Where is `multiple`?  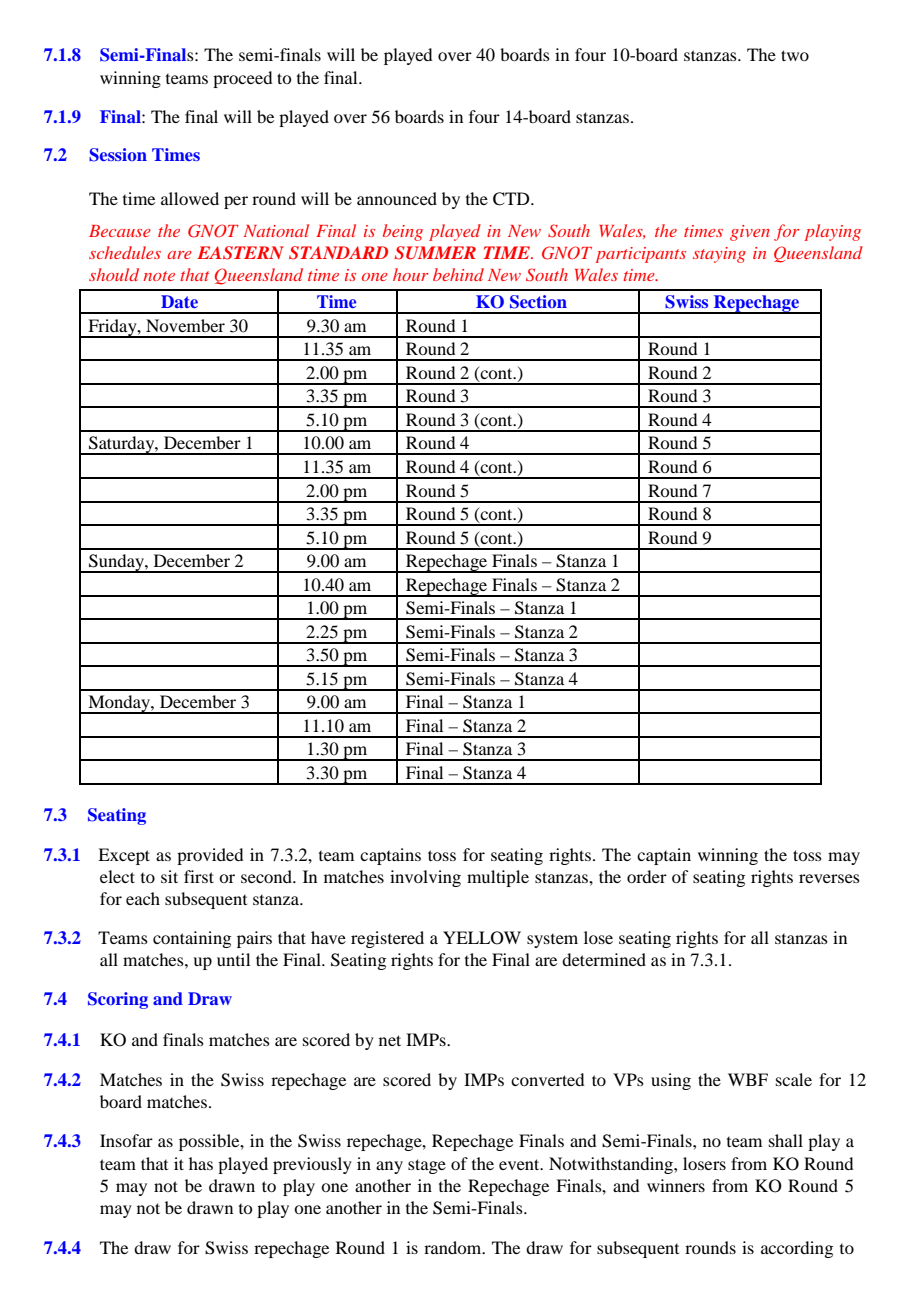
multiple is located at coordinates (498, 878).
